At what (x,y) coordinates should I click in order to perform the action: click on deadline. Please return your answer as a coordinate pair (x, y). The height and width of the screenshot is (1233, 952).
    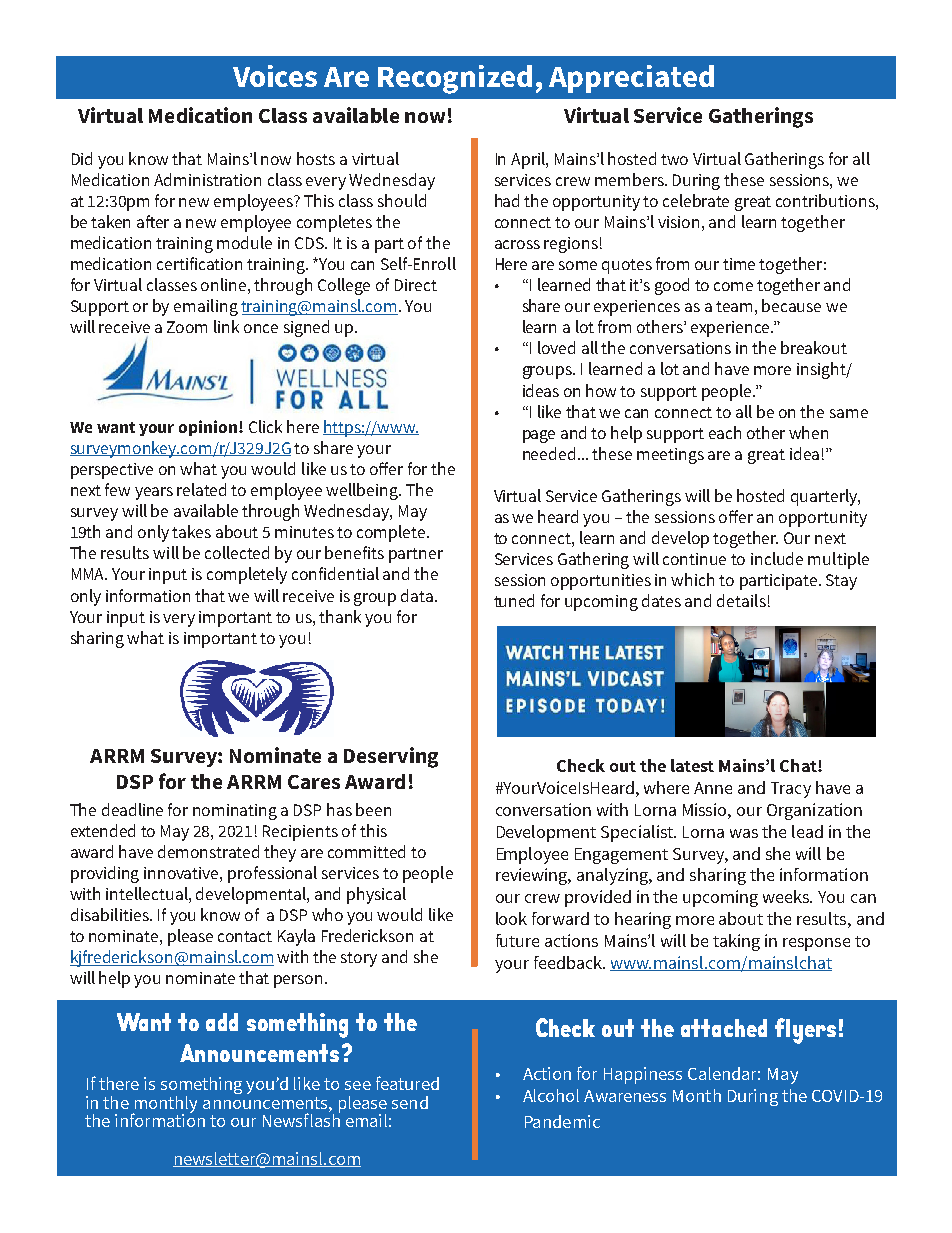
    Looking at the image, I should click on (132, 809).
